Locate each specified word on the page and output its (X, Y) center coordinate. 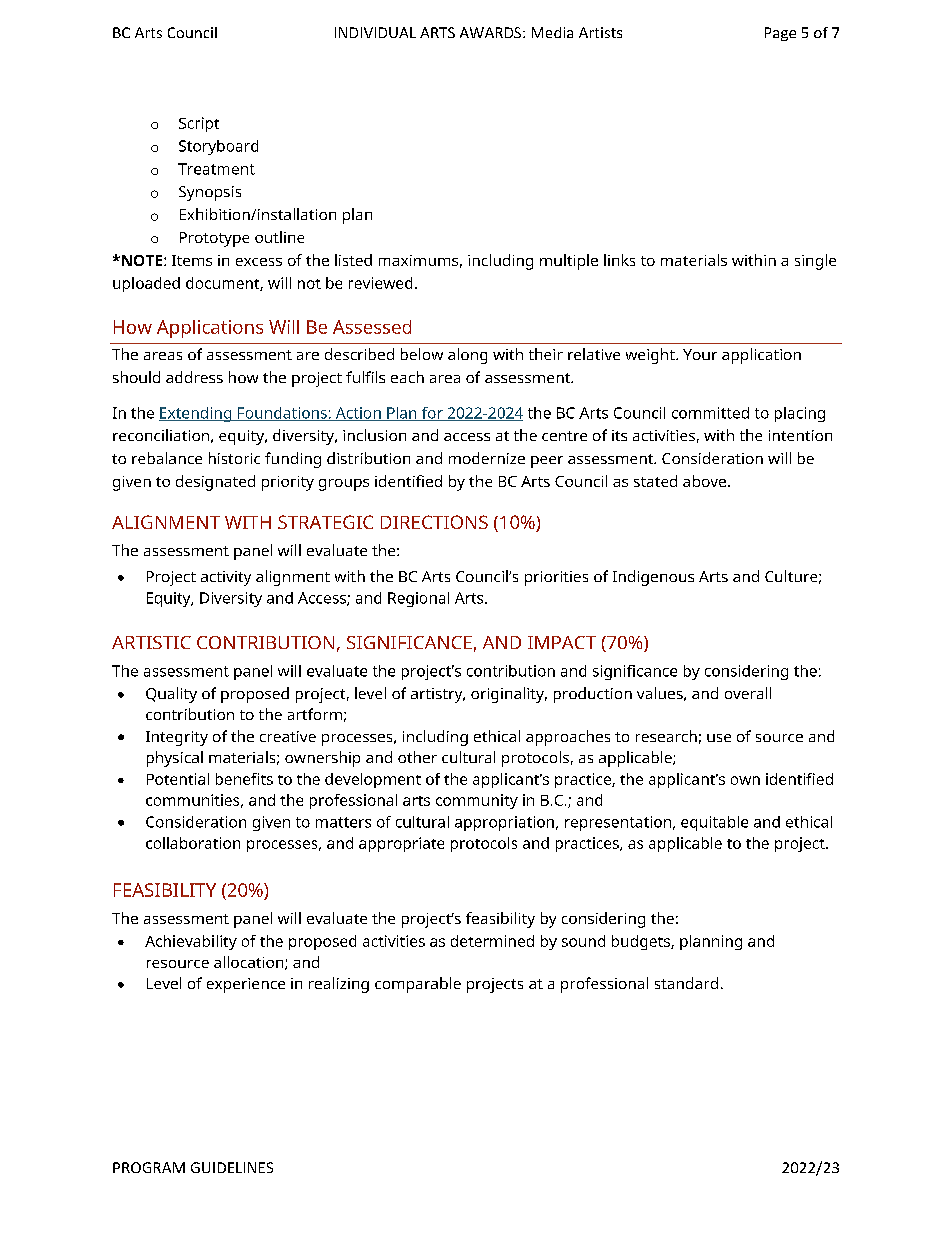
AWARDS (492, 32)
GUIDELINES (232, 1167)
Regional (418, 599)
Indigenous (653, 578)
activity (226, 578)
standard (686, 983)
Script (199, 124)
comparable (418, 985)
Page (780, 34)
